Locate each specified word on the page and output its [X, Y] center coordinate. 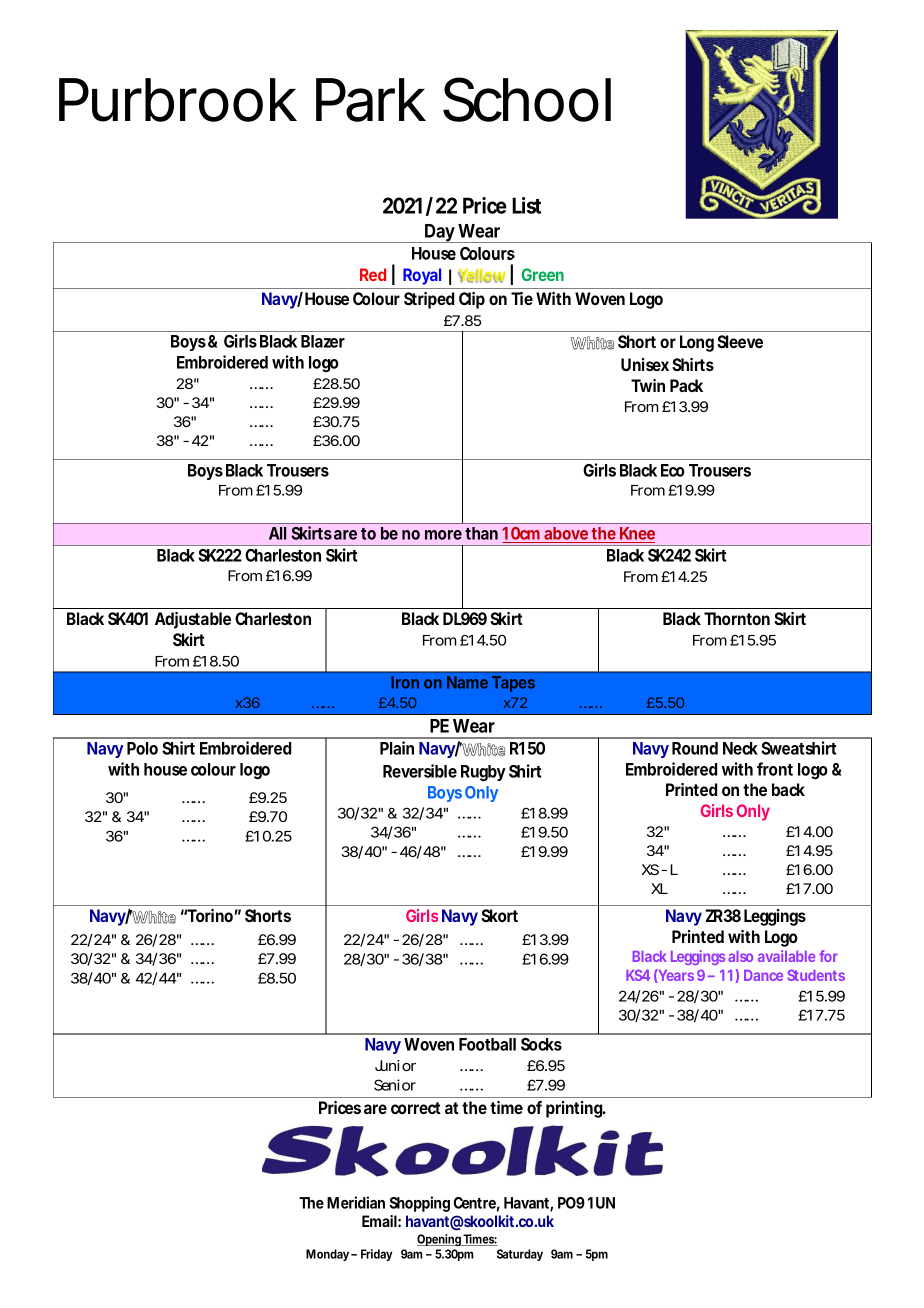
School [527, 99]
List [526, 205]
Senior [395, 1085]
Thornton [737, 618]
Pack [686, 385]
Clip [472, 300]
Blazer [323, 341]
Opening [440, 1240]
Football [487, 1044]
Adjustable [193, 620]
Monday [329, 1255]
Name [467, 682]
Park [371, 100]
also [740, 956]
